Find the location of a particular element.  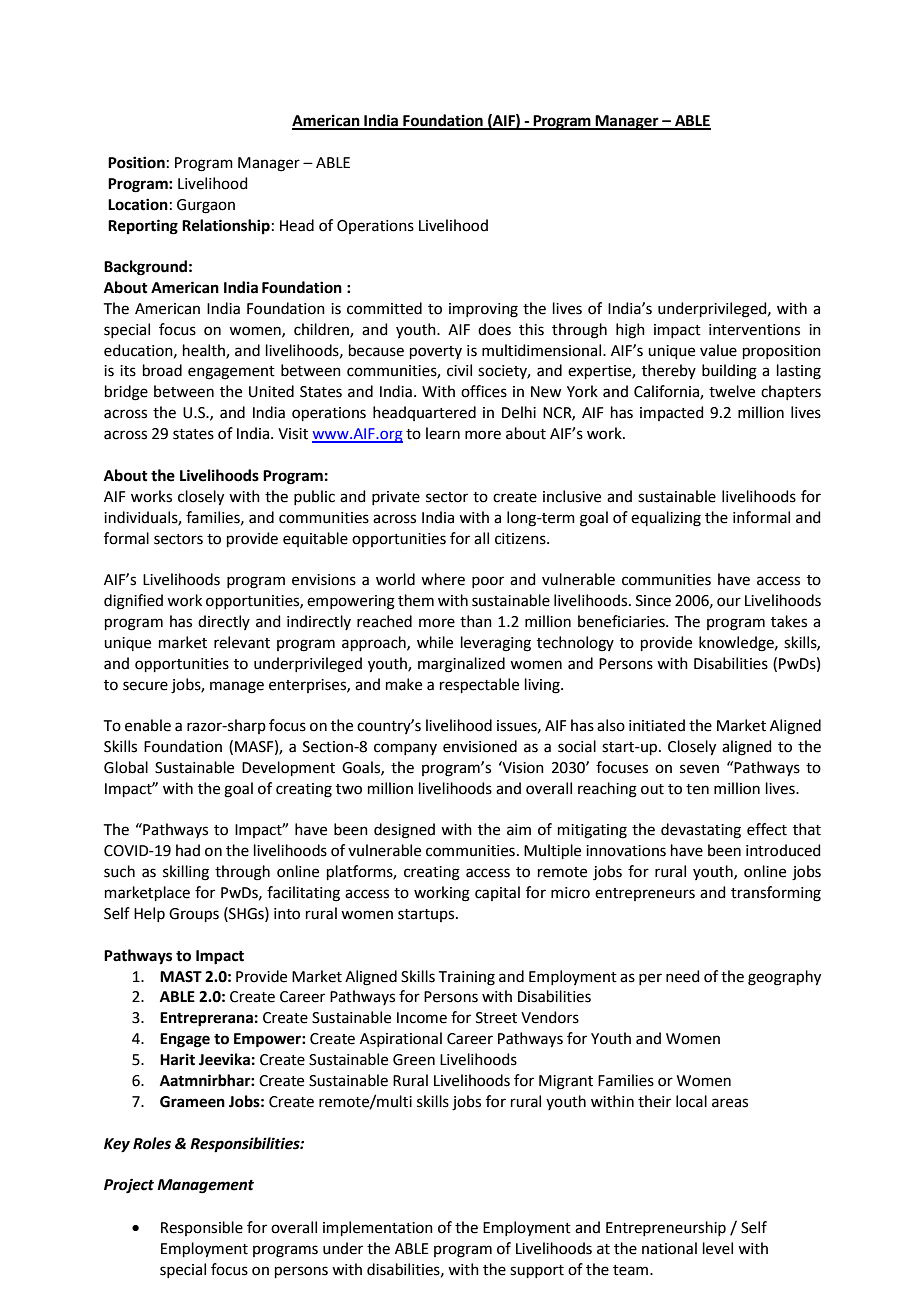

improving is located at coordinates (483, 310).
